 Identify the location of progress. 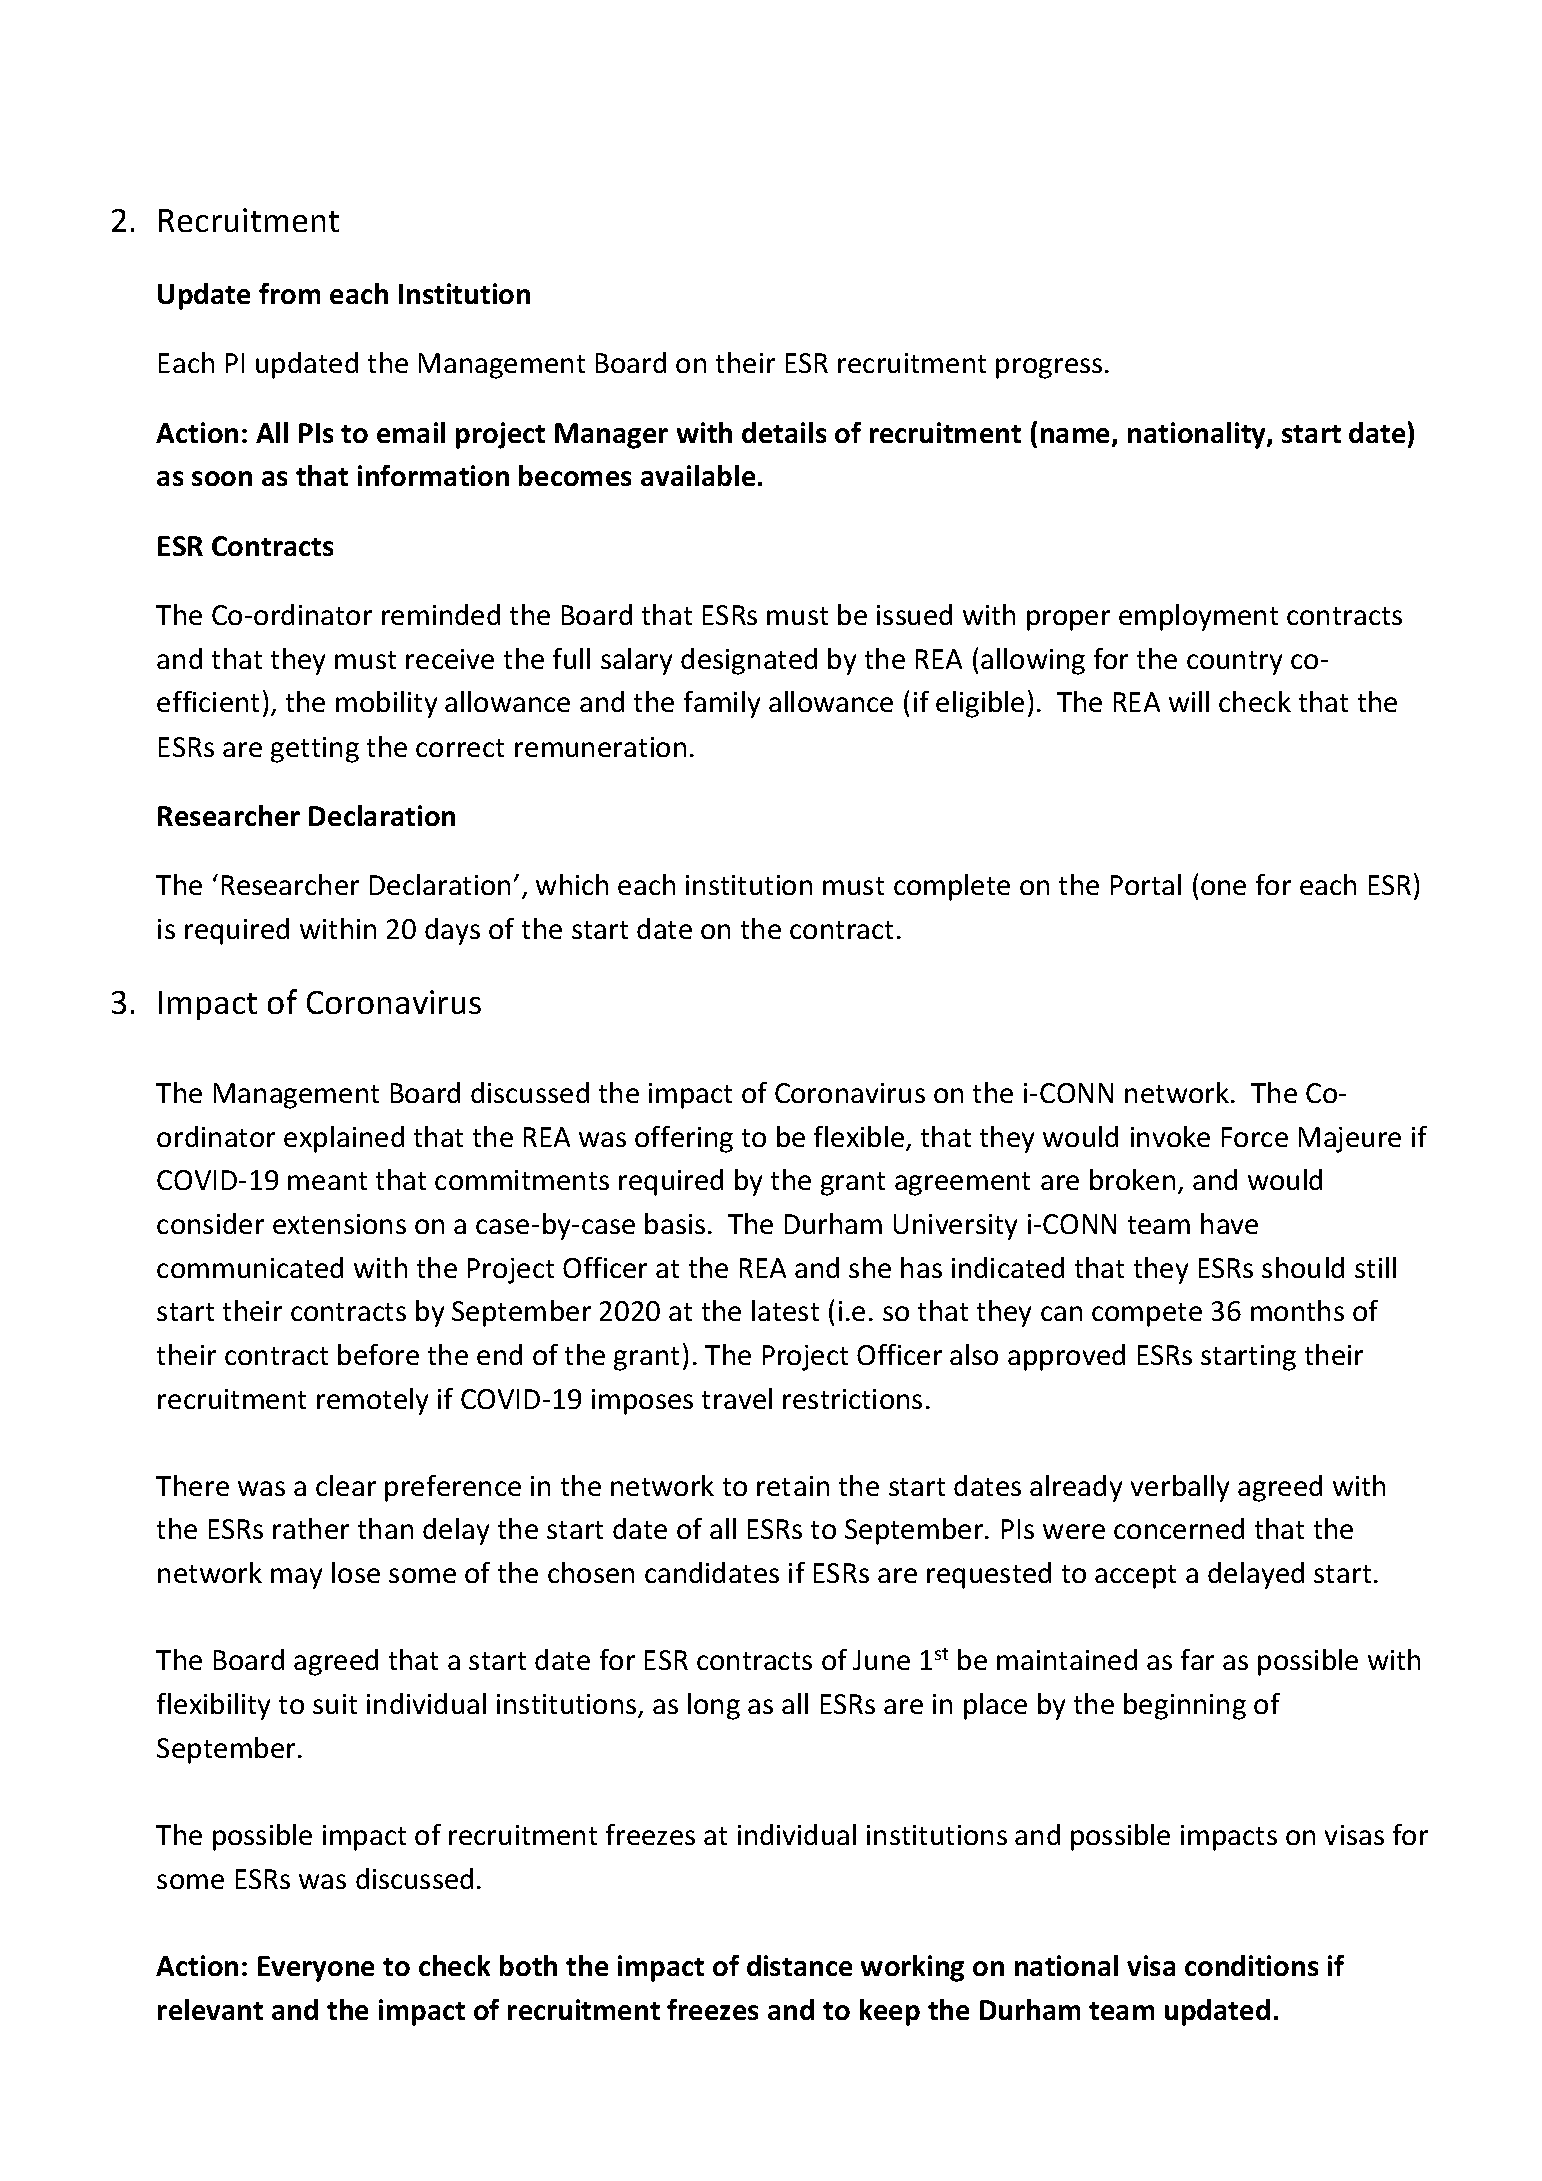
(1049, 368).
